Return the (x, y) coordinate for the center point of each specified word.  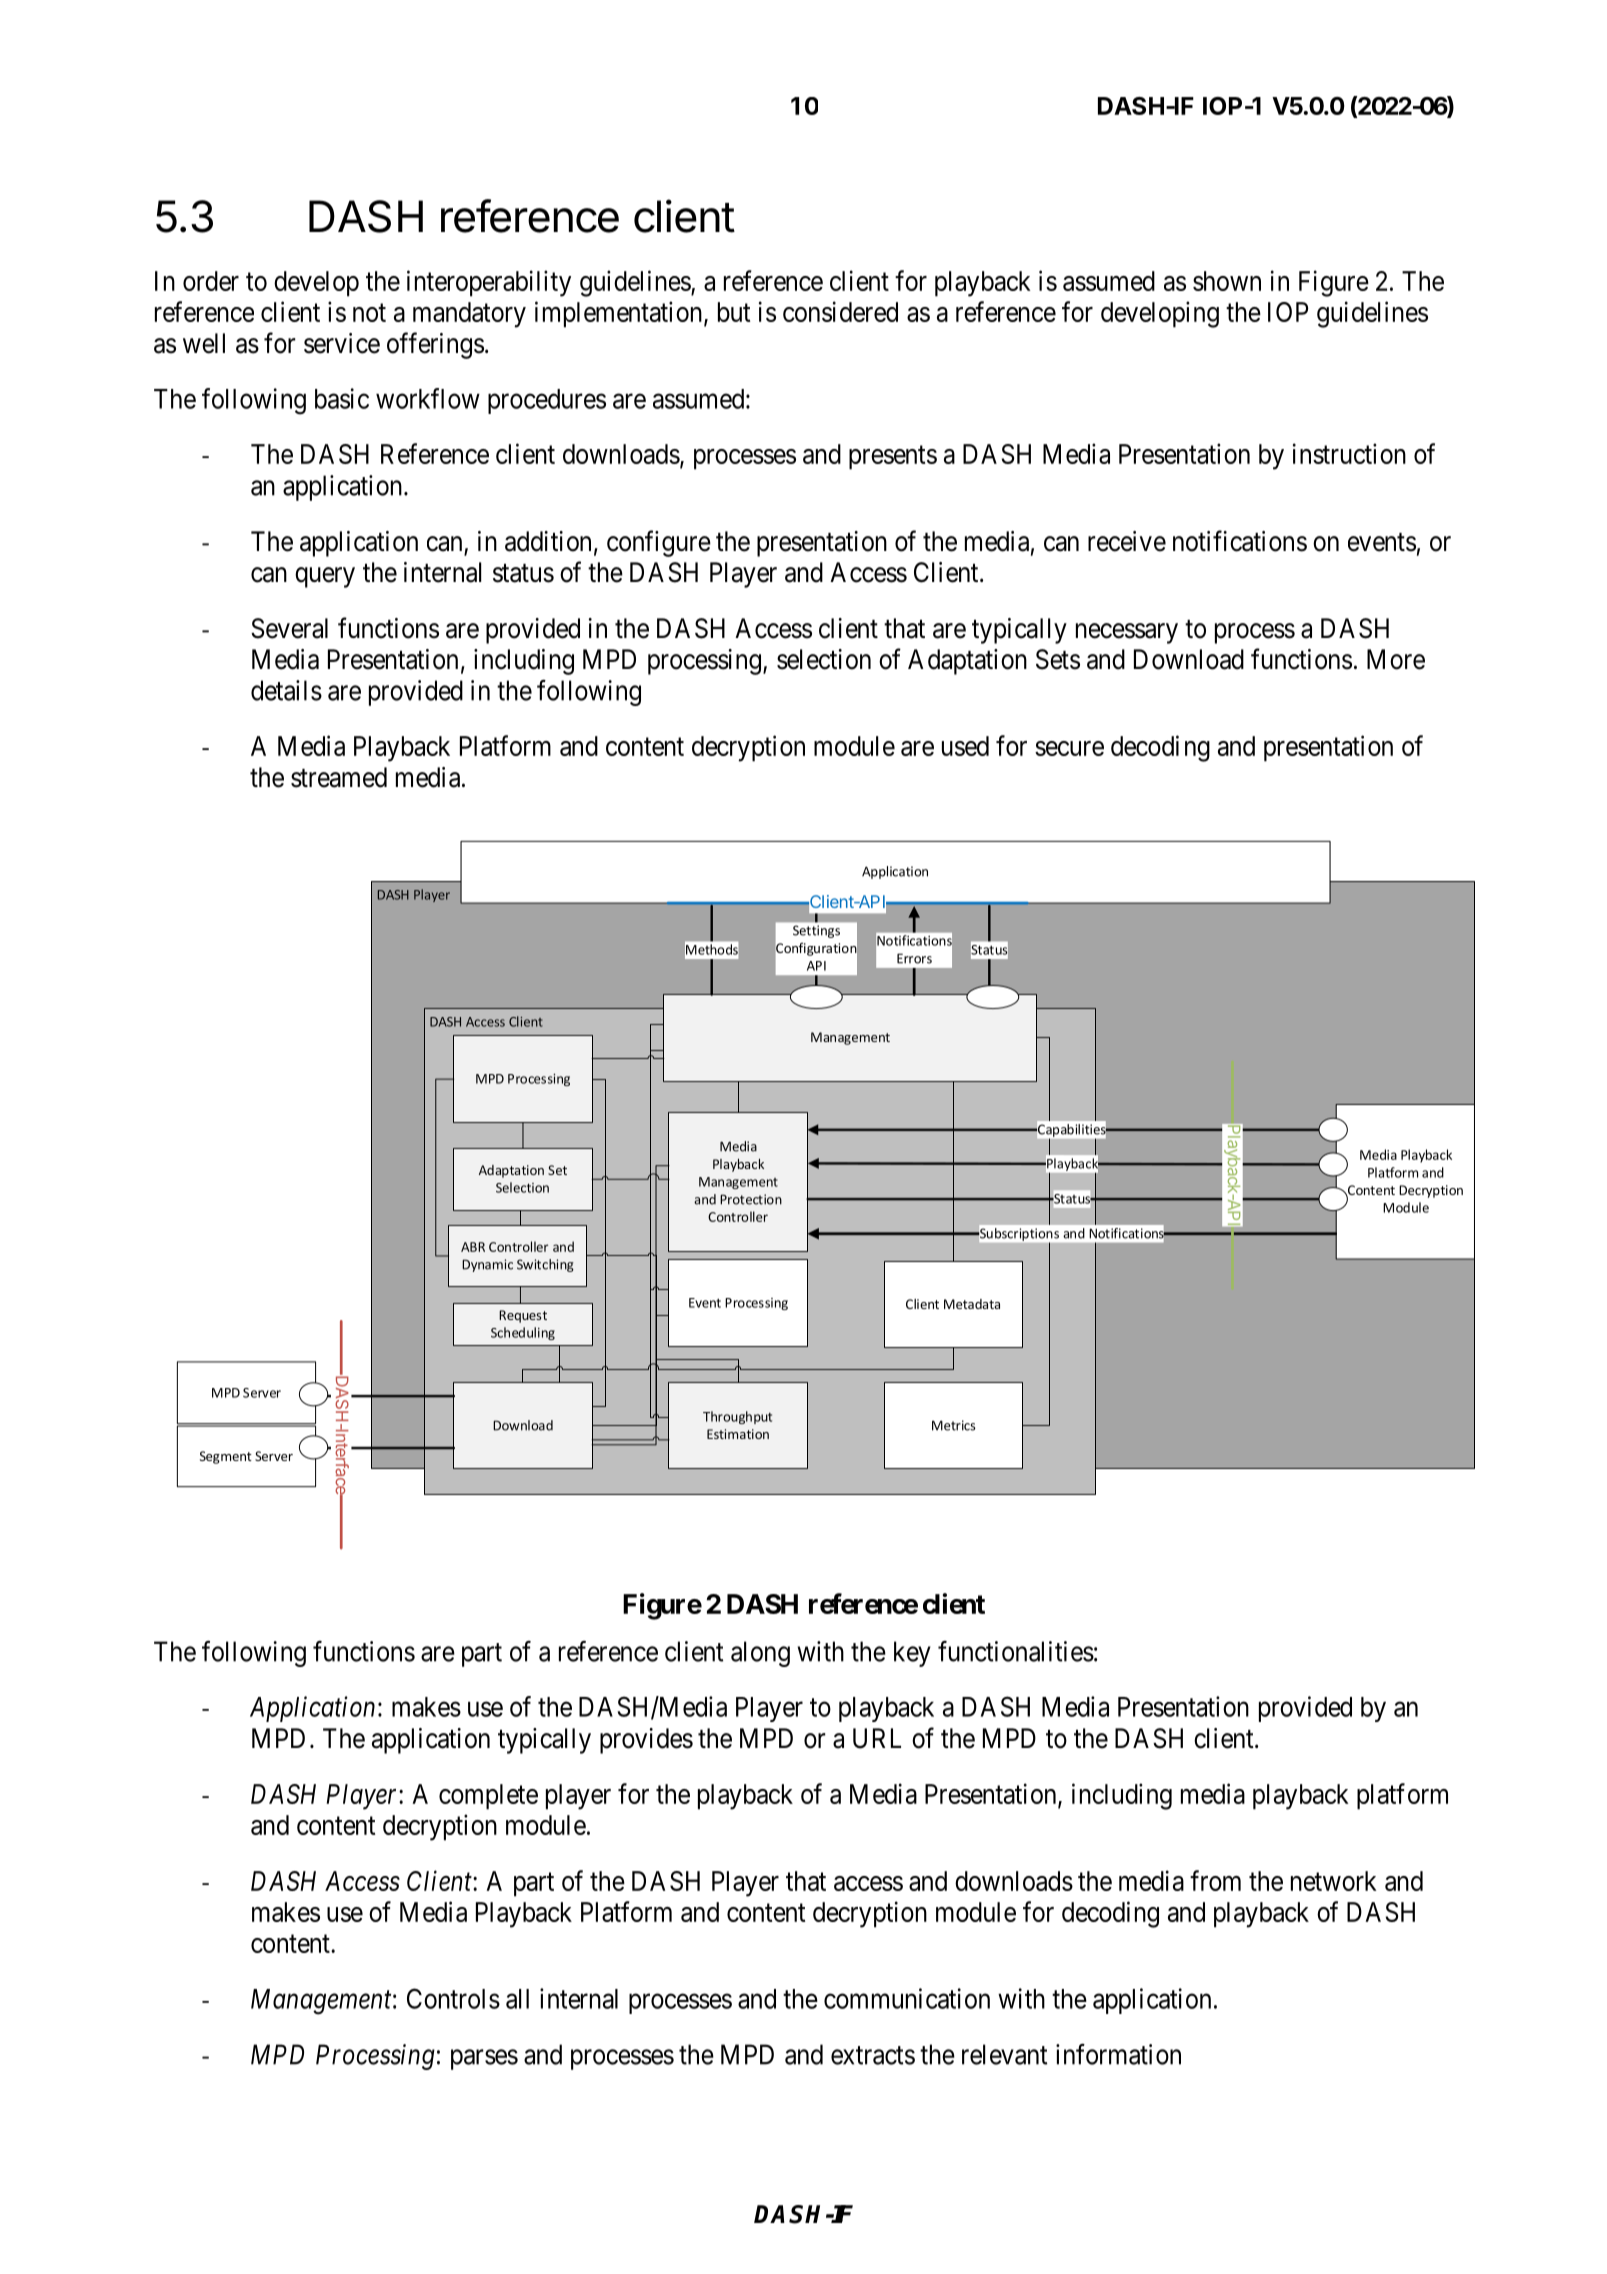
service (342, 343)
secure (1069, 748)
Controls (453, 1998)
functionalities (1016, 1651)
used (965, 746)
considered (840, 311)
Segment (226, 1457)
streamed (339, 777)
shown (1227, 281)
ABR (473, 1247)
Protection (751, 1199)
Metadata (972, 1304)
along (760, 1654)
